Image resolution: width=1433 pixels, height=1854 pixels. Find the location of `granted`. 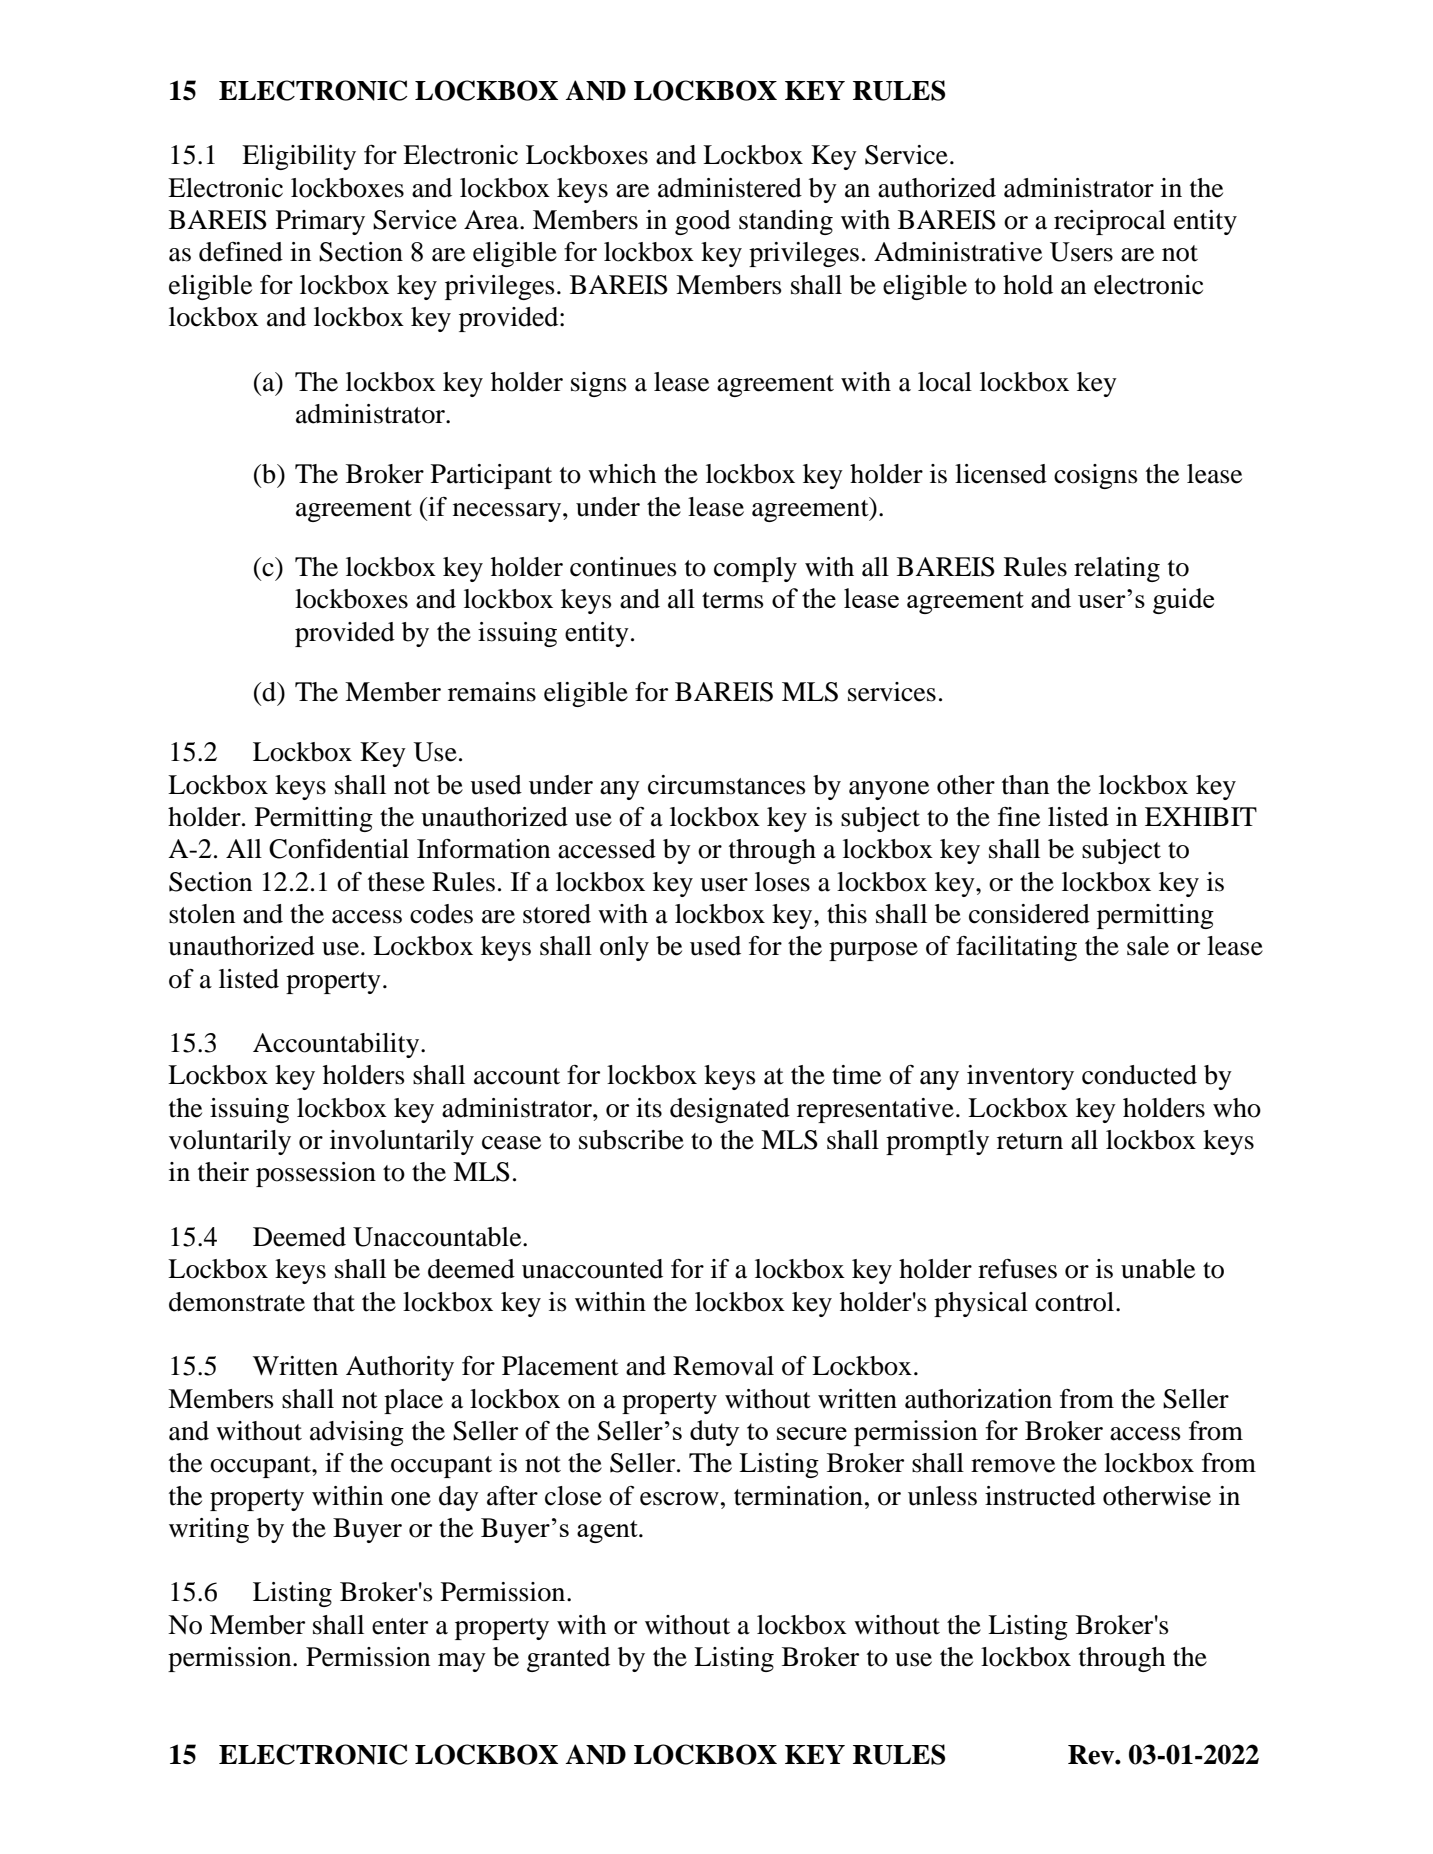

granted is located at coordinates (568, 1659).
